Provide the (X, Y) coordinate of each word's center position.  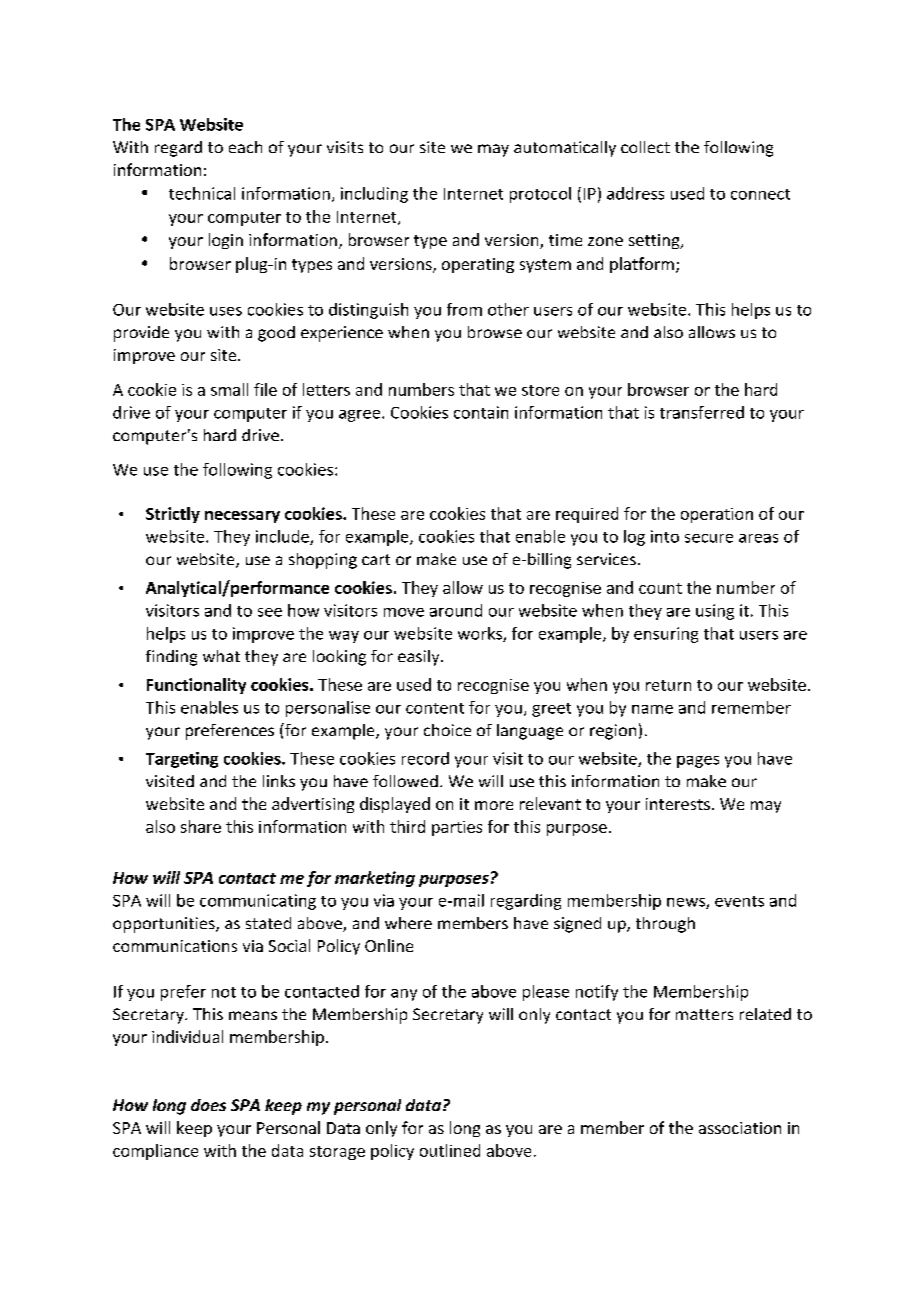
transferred (702, 412)
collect (645, 147)
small (229, 389)
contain (481, 412)
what (221, 656)
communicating (258, 902)
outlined (450, 1150)
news (687, 903)
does (208, 1105)
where (408, 923)
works (481, 634)
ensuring (666, 635)
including (374, 195)
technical (202, 193)
